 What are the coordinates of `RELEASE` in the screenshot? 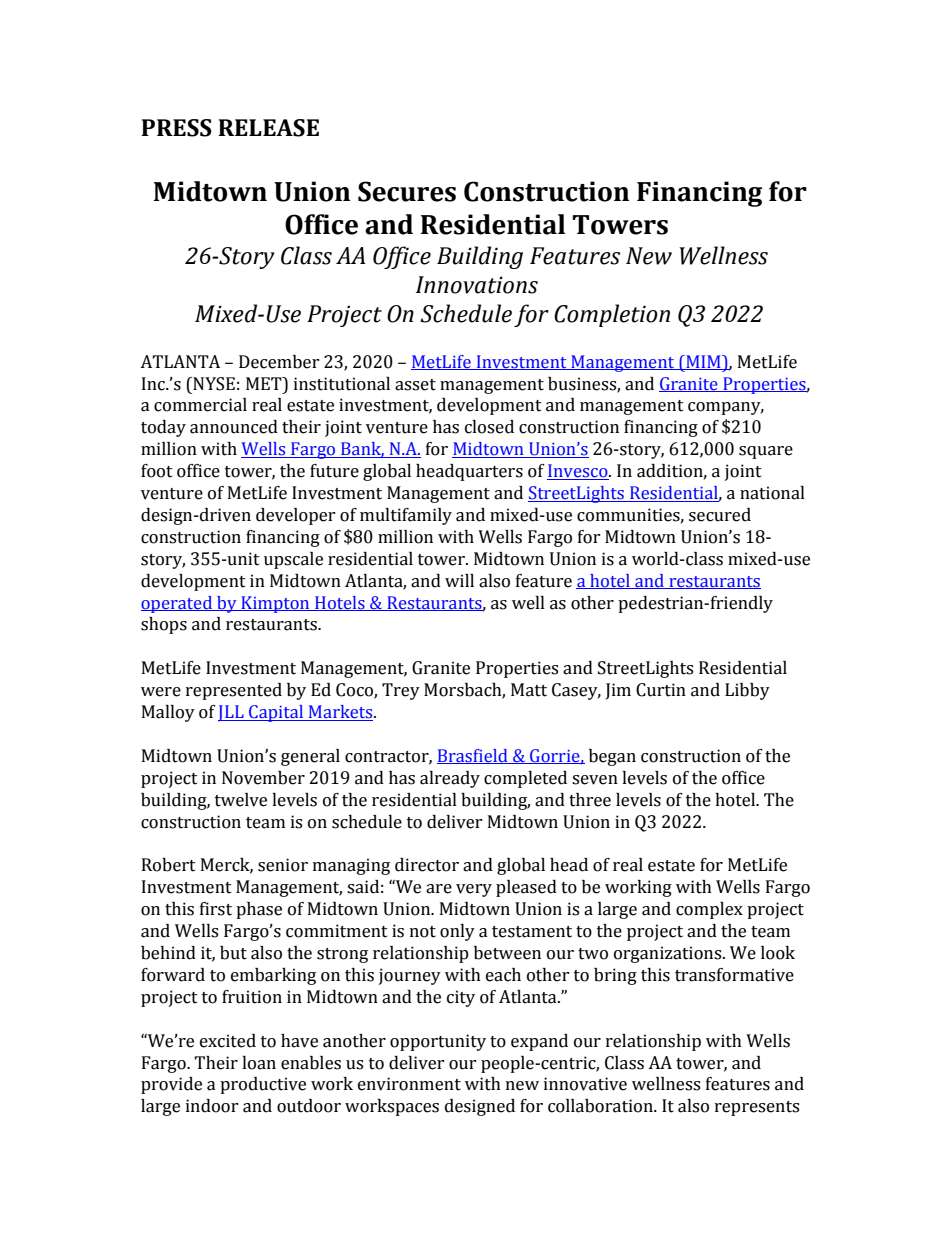 It's located at (268, 128).
